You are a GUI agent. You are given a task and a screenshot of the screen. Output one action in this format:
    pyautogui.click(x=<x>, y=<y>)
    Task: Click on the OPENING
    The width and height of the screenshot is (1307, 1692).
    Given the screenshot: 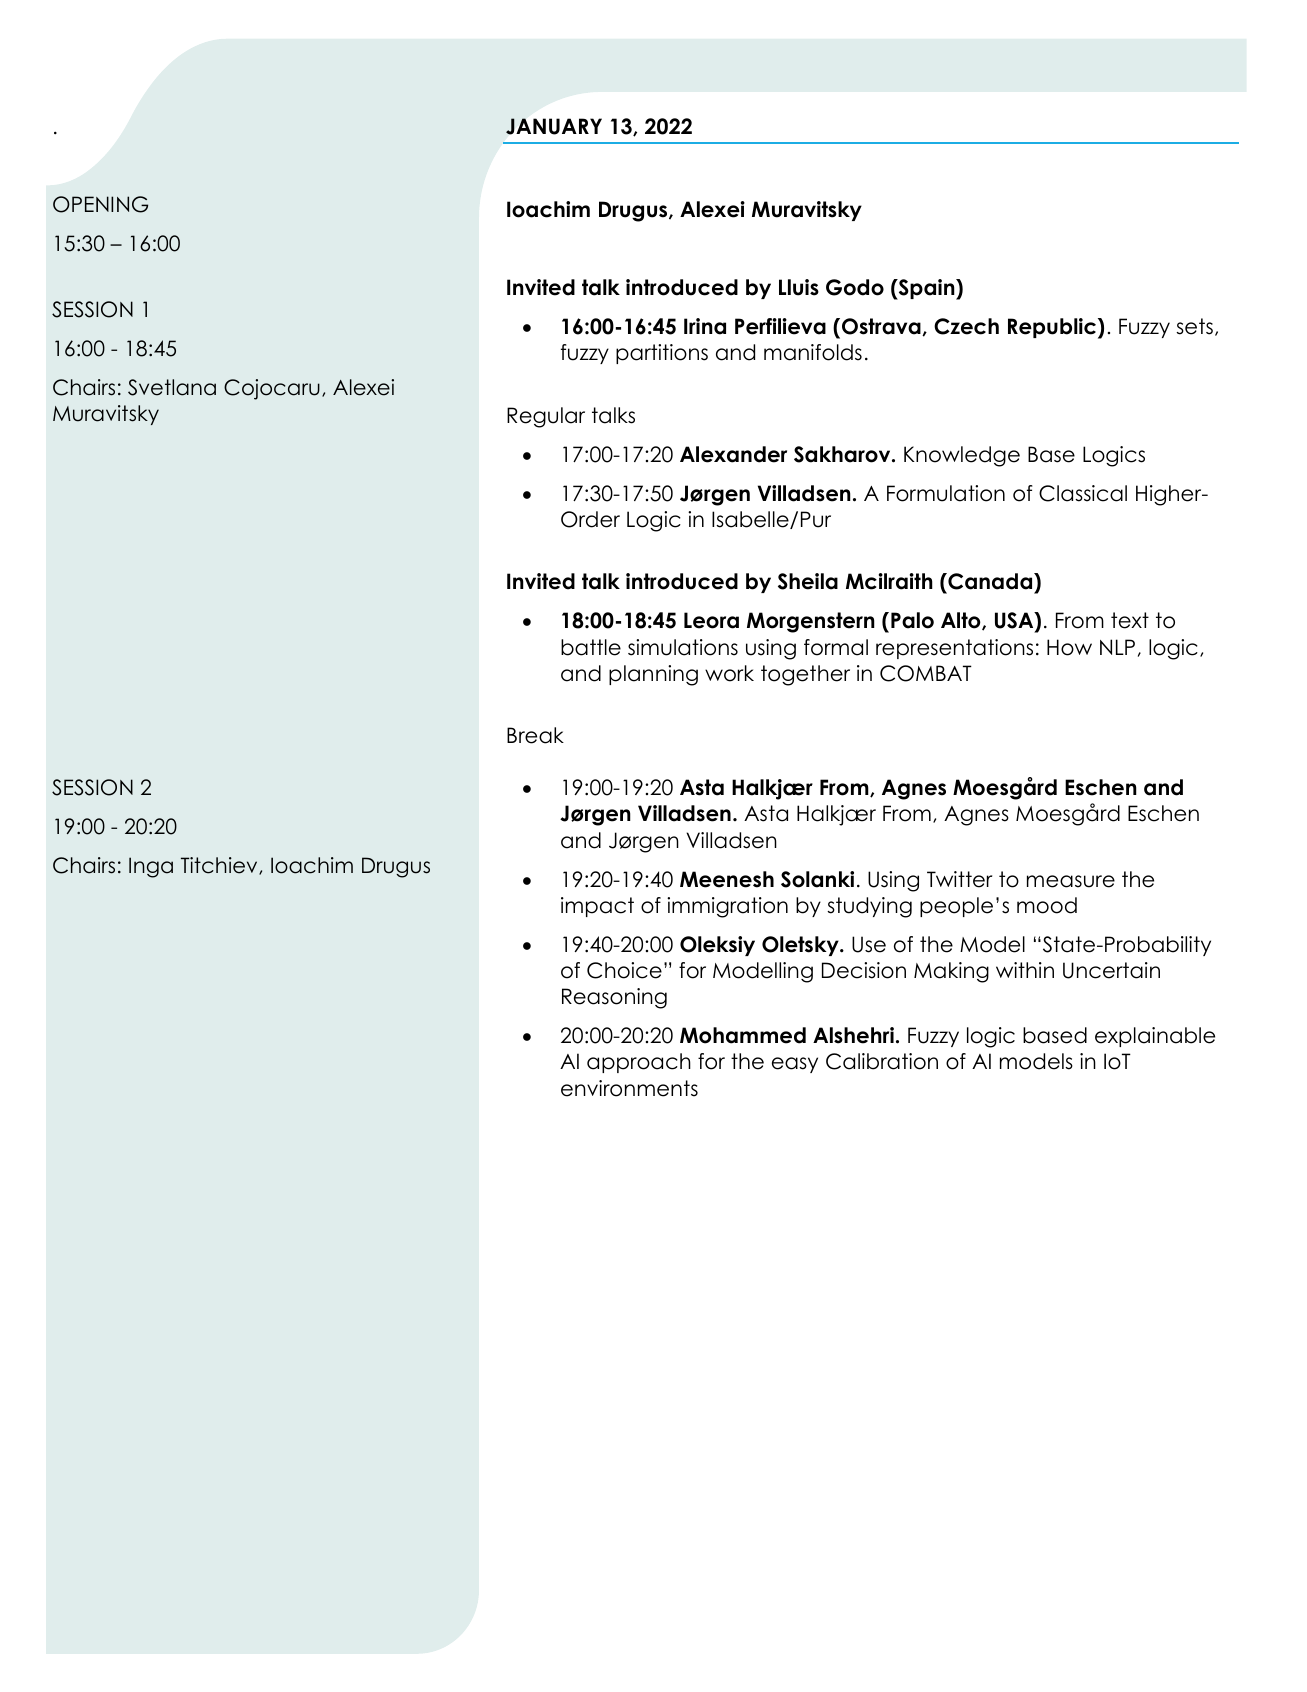 What is the action you would take?
    pyautogui.click(x=100, y=204)
